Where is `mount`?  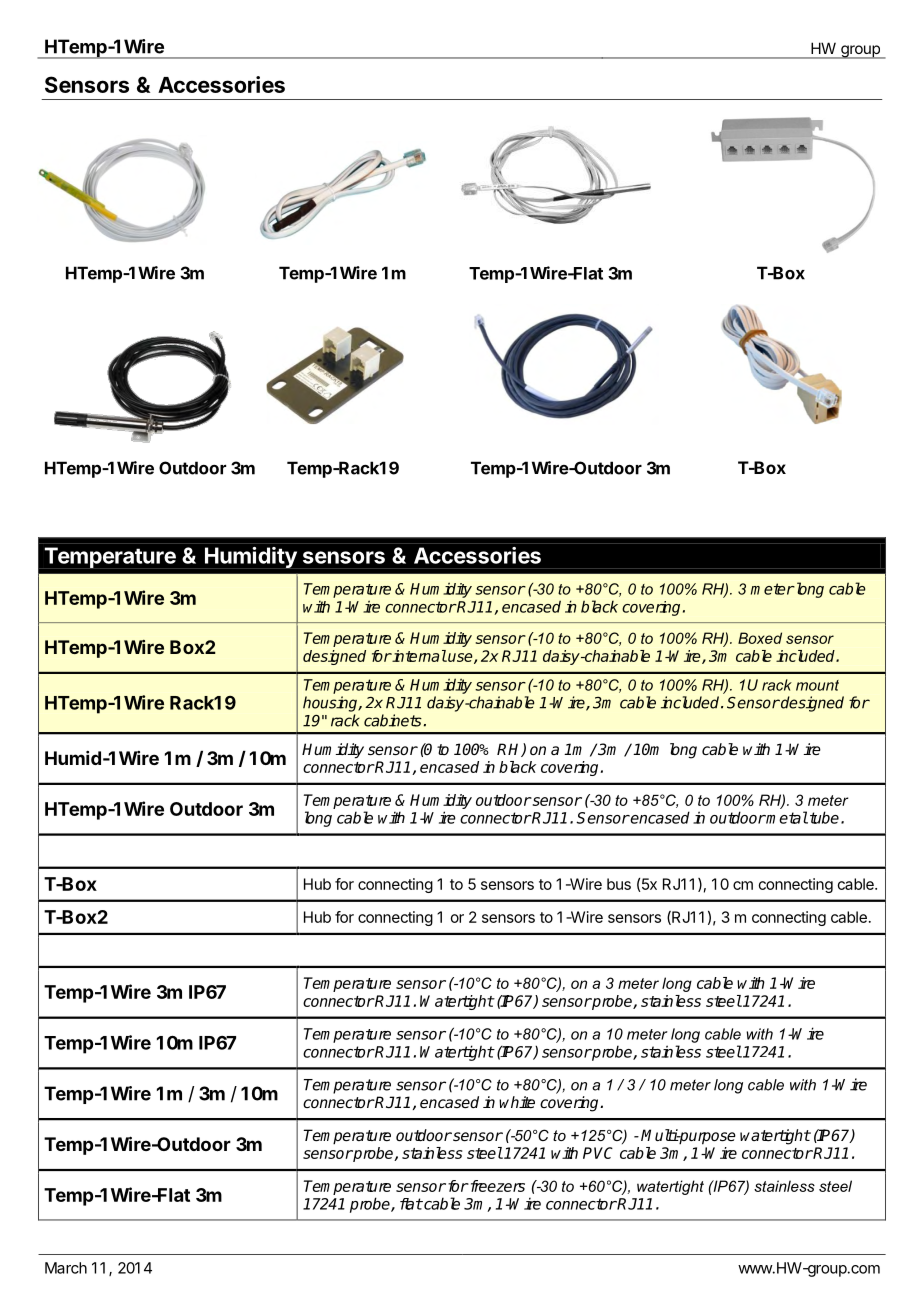 mount is located at coordinates (817, 685).
